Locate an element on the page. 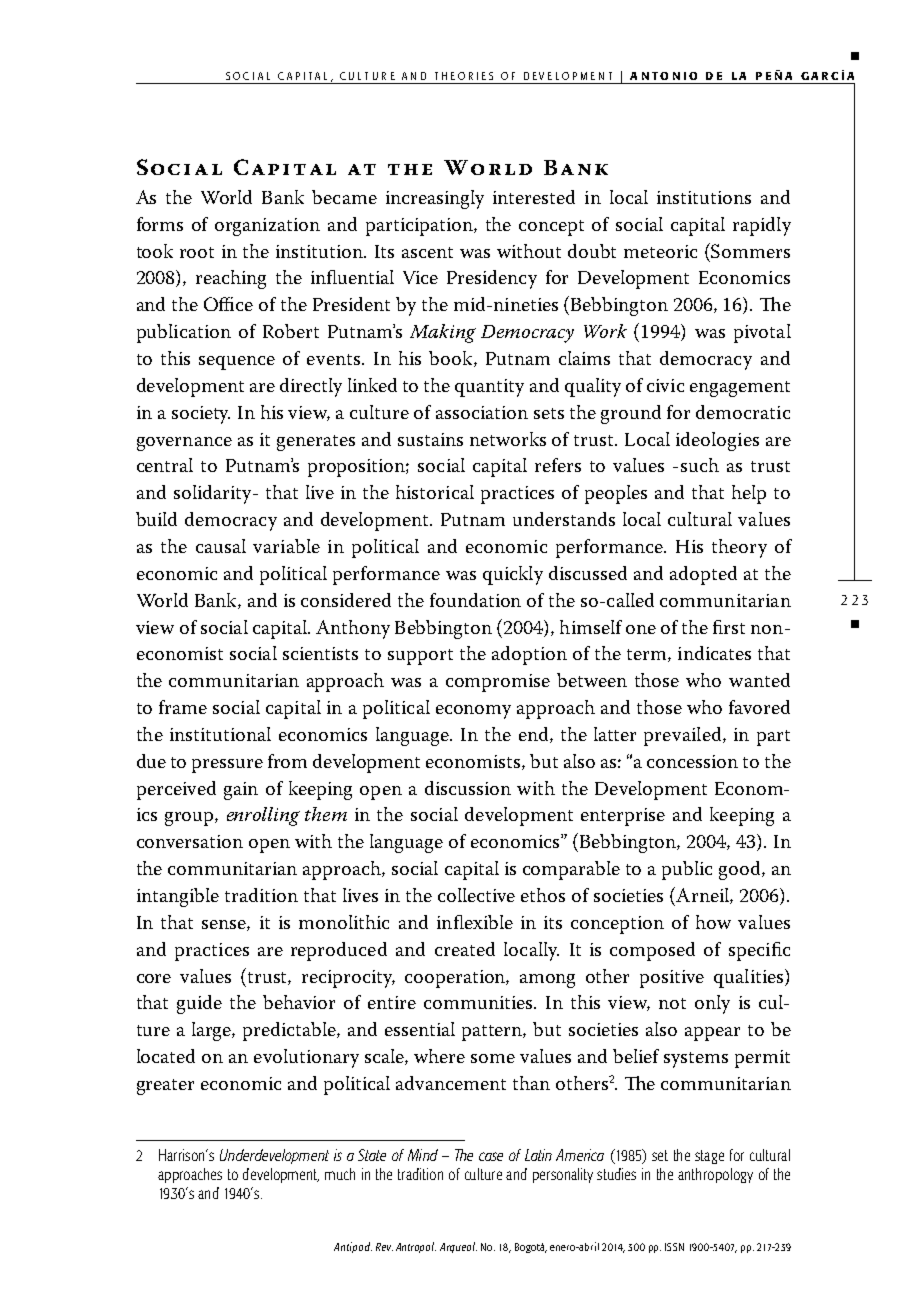 The image size is (924, 1305). specific is located at coordinates (759, 951).
